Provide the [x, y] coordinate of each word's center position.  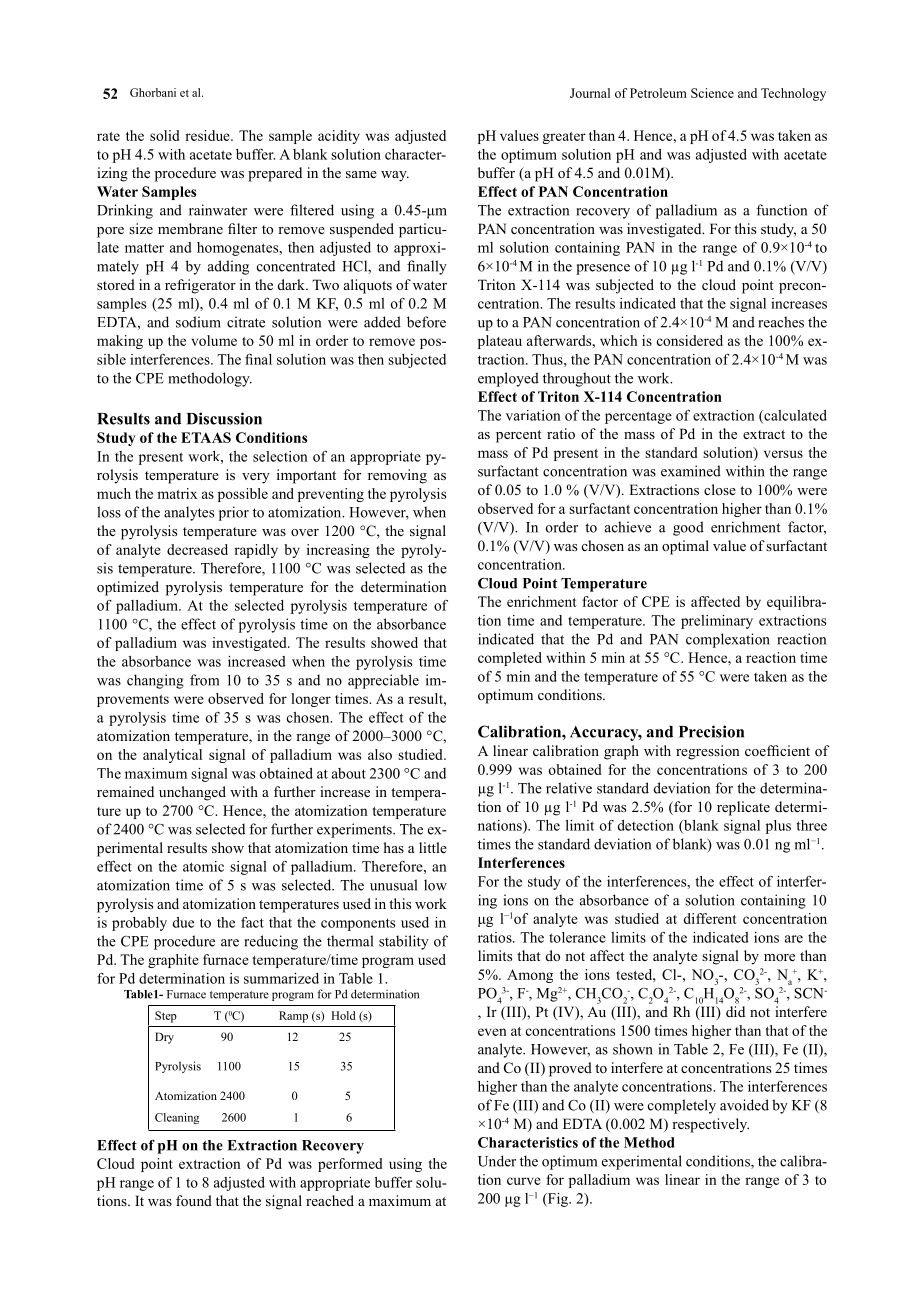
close [720, 489]
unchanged [192, 793]
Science [712, 93]
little [433, 847]
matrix [177, 493]
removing [397, 476]
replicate [743, 808]
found [194, 1200]
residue [208, 135]
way [395, 176]
